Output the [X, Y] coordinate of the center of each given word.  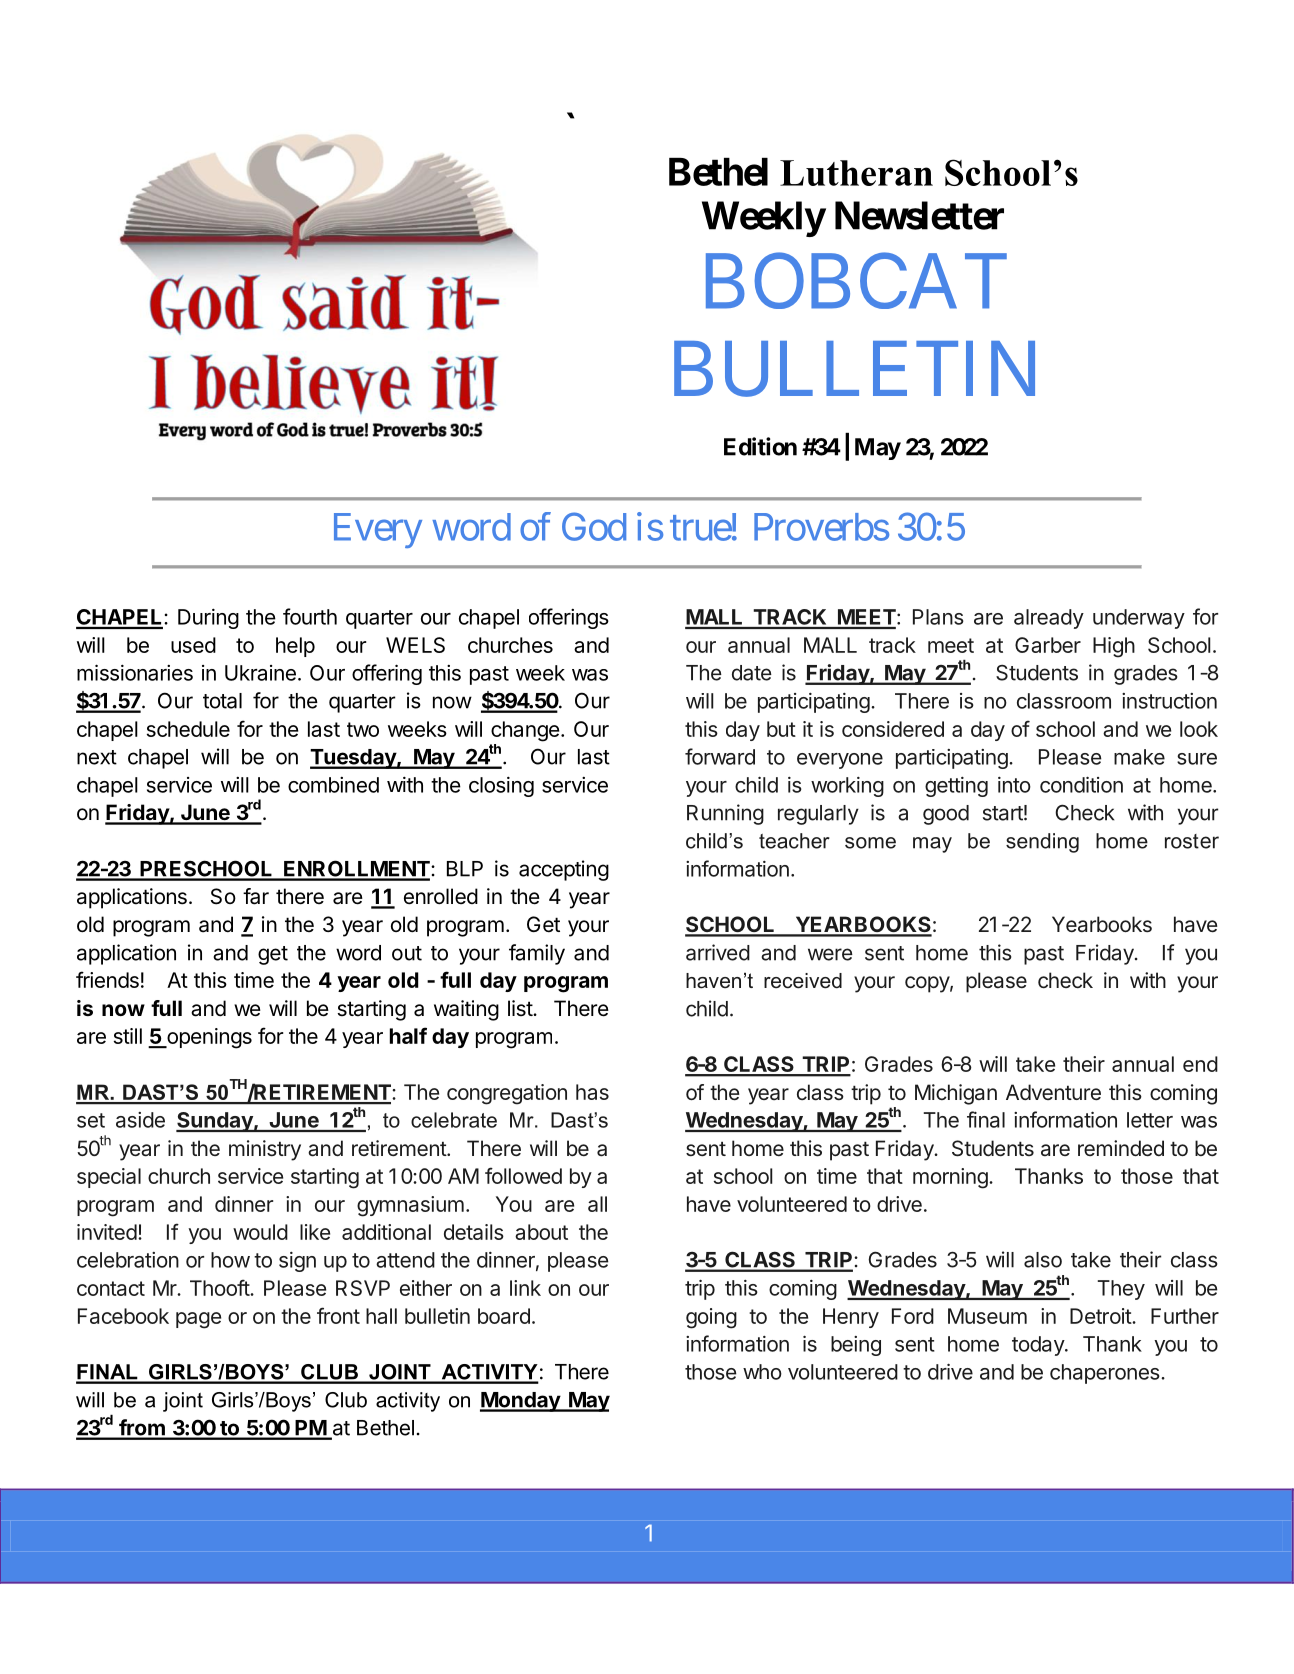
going [711, 1318]
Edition [760, 446]
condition [1081, 785]
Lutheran [856, 173]
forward [720, 756]
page [198, 1320]
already [1049, 619]
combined [333, 785]
